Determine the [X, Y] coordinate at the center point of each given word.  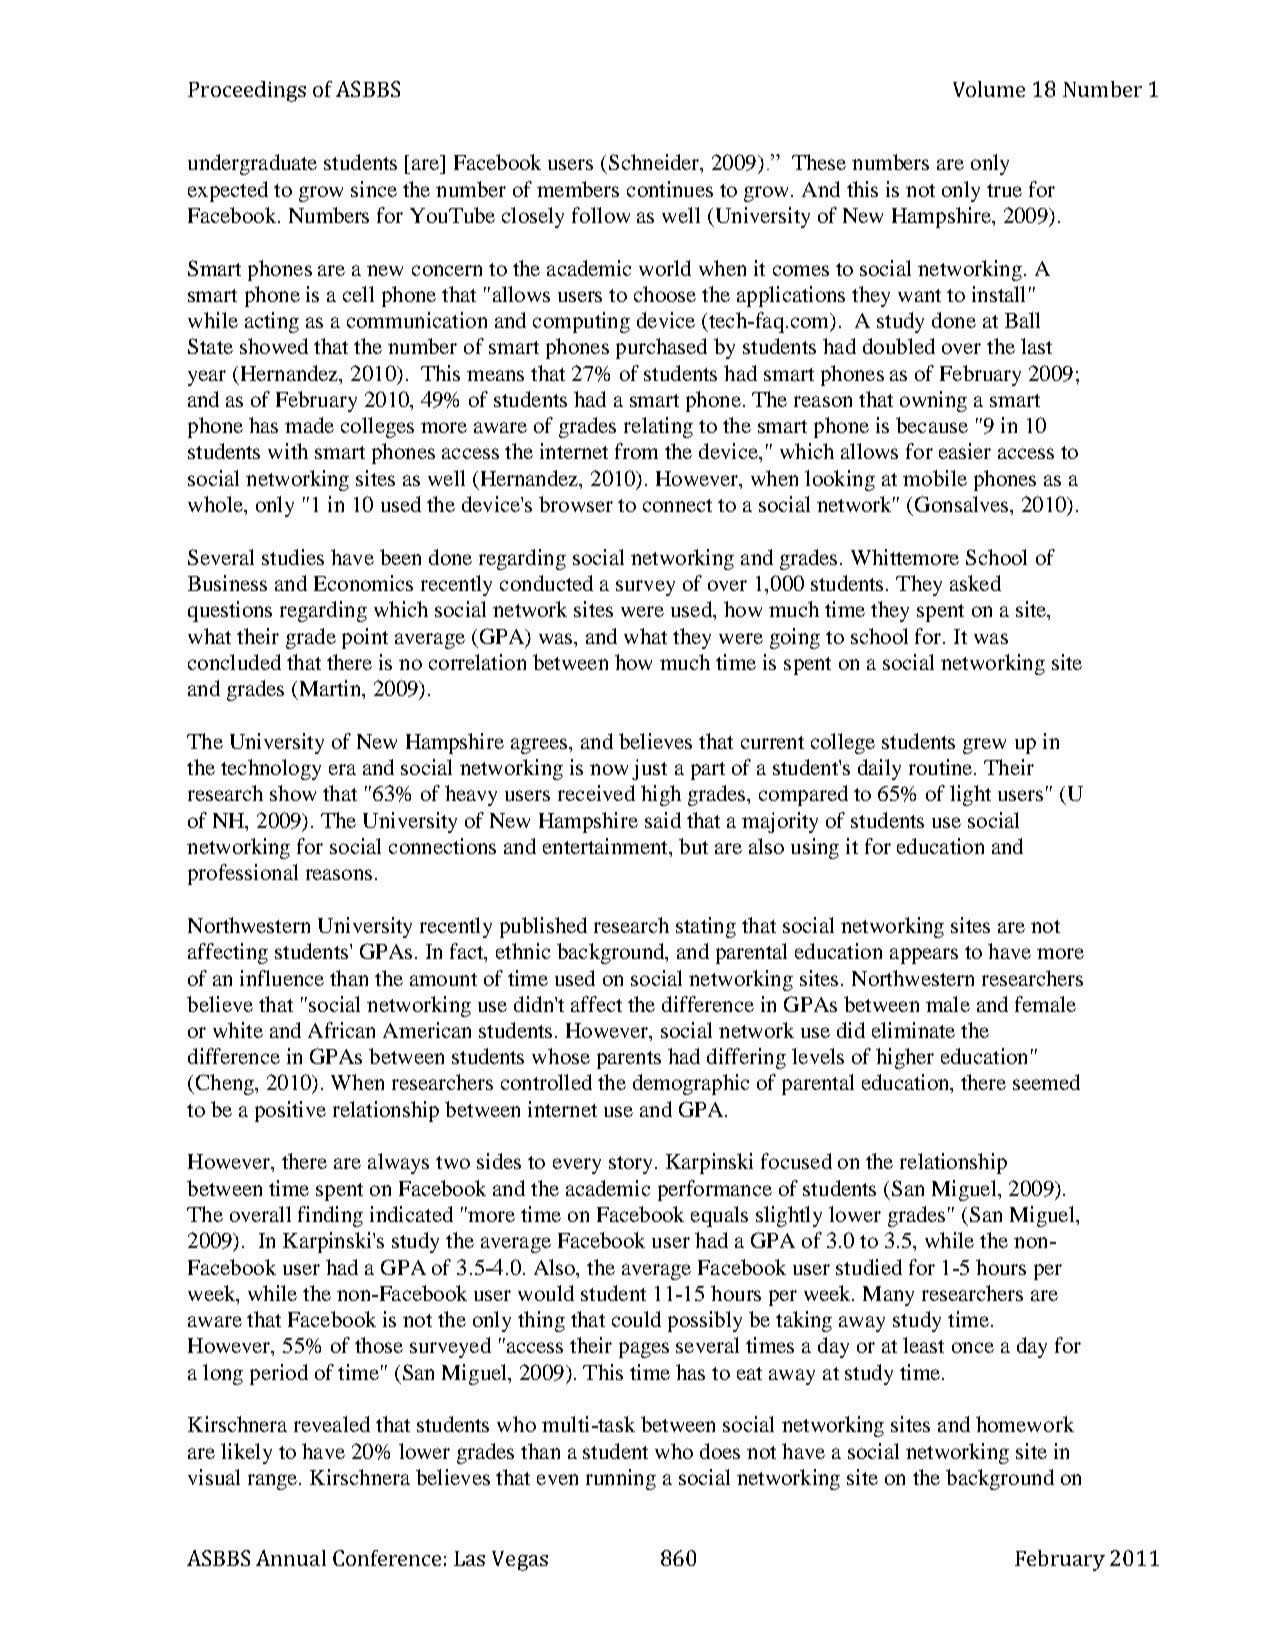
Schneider [655, 163]
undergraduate [252, 164]
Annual [291, 1558]
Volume [989, 89]
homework [1025, 1424]
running [621, 1479]
